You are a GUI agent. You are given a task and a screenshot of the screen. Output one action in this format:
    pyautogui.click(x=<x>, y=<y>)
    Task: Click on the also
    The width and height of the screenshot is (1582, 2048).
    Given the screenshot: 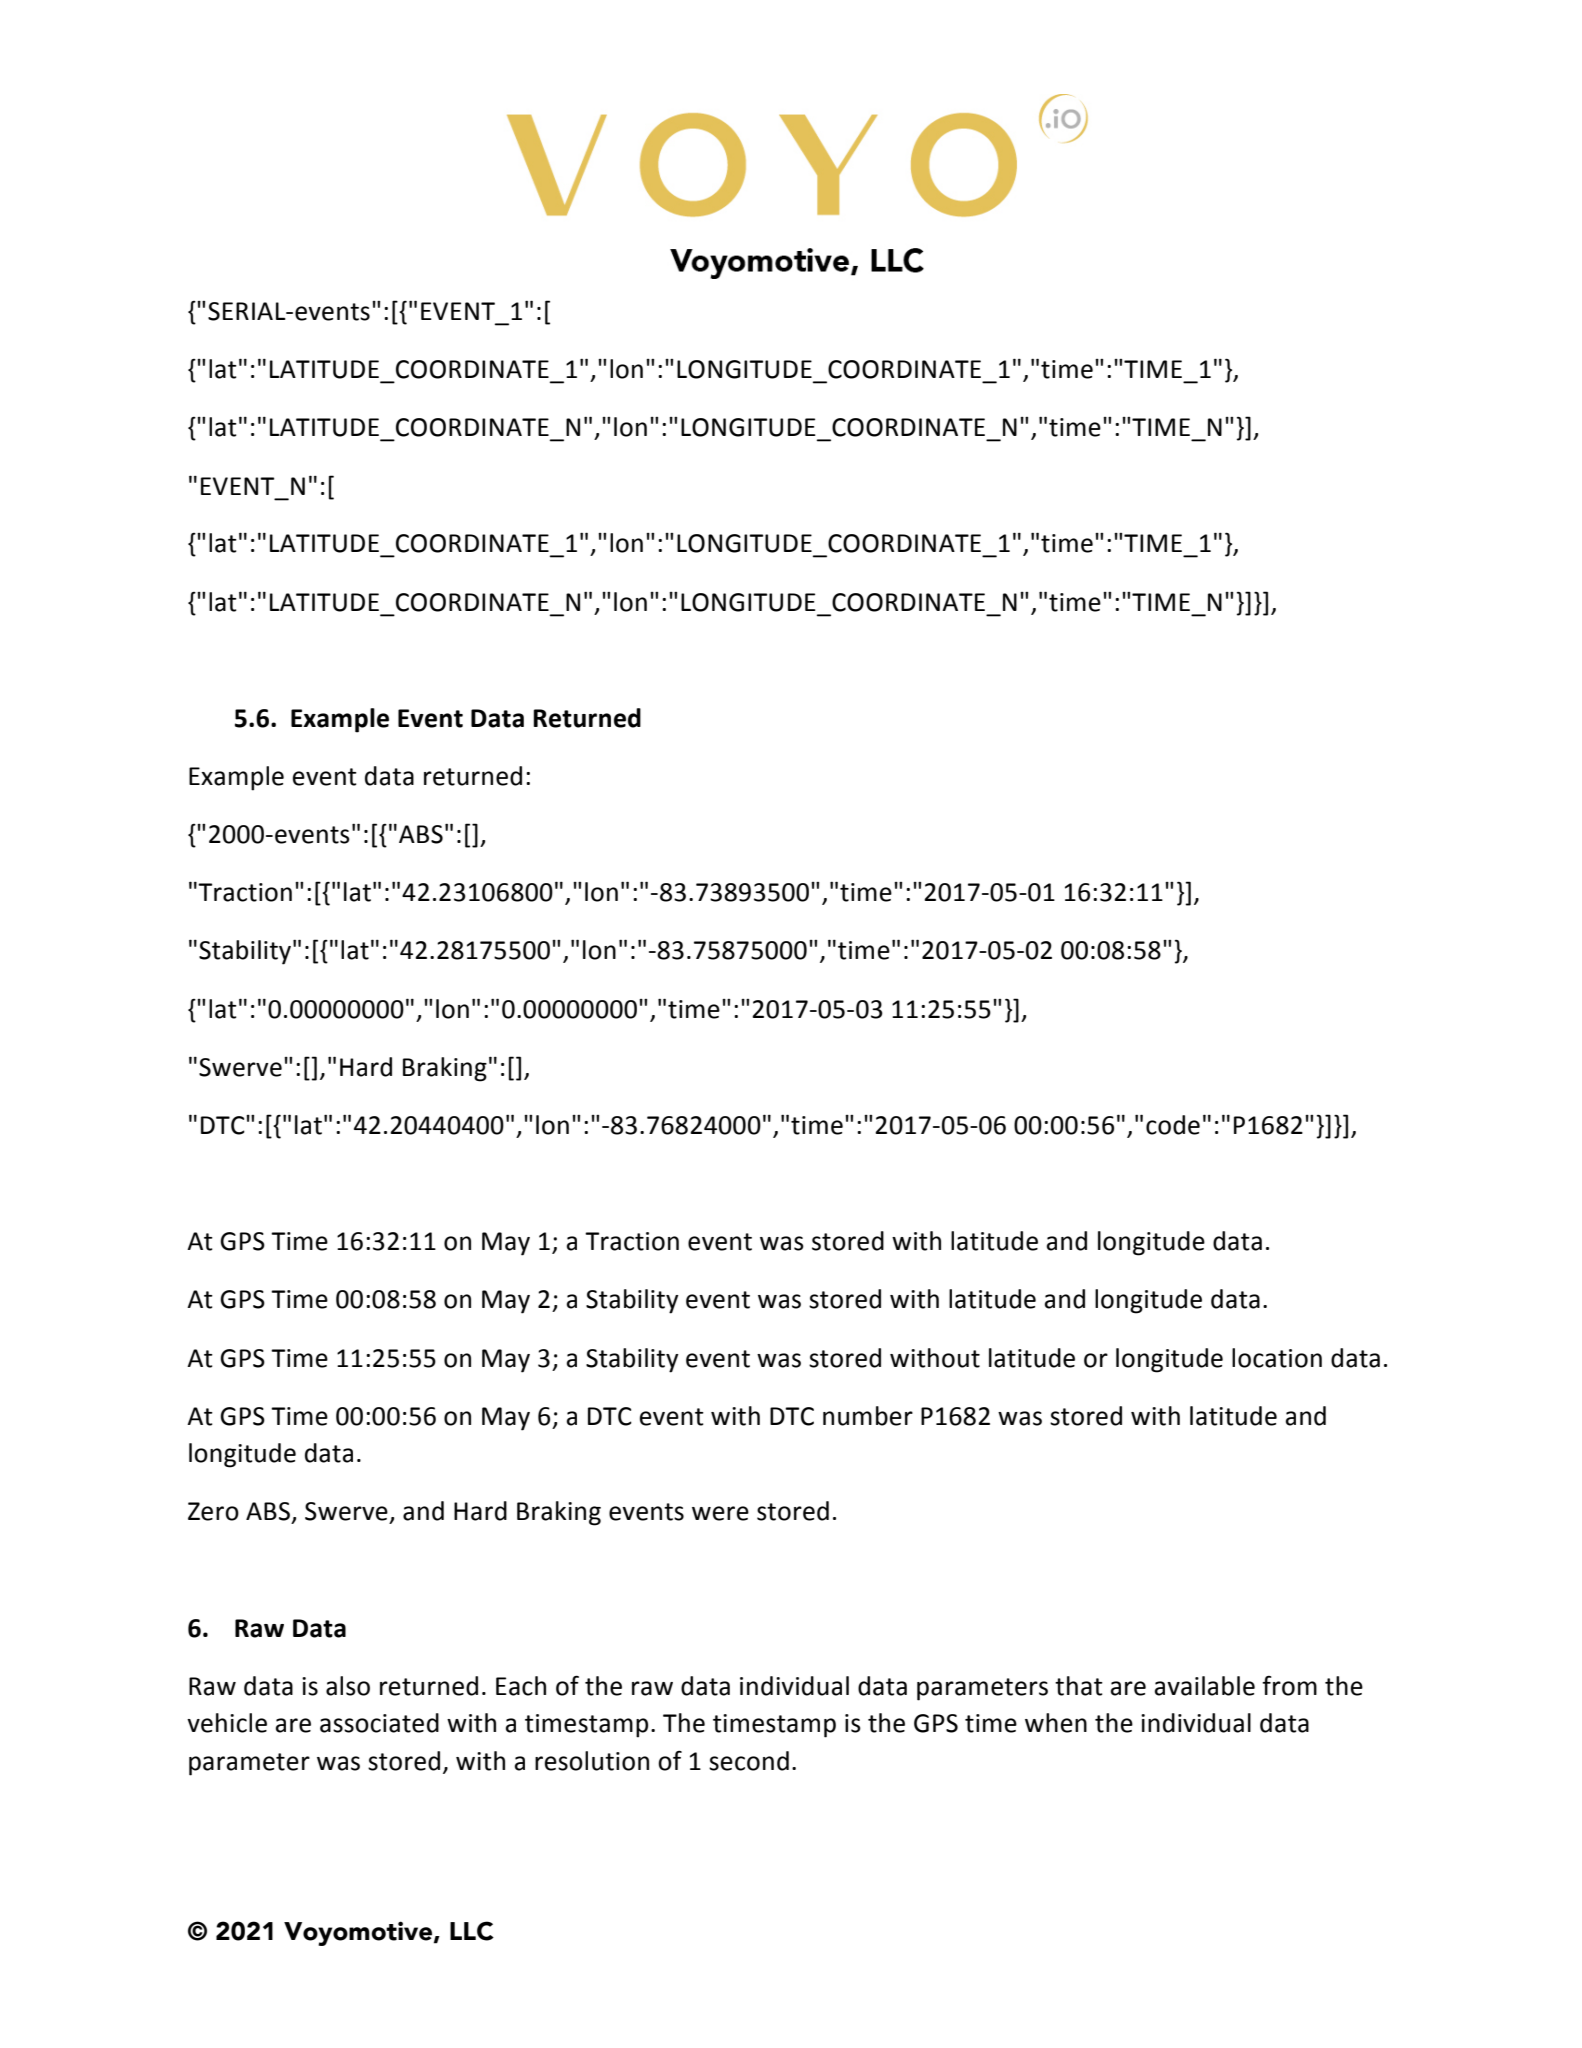 What is the action you would take?
    pyautogui.click(x=348, y=1686)
